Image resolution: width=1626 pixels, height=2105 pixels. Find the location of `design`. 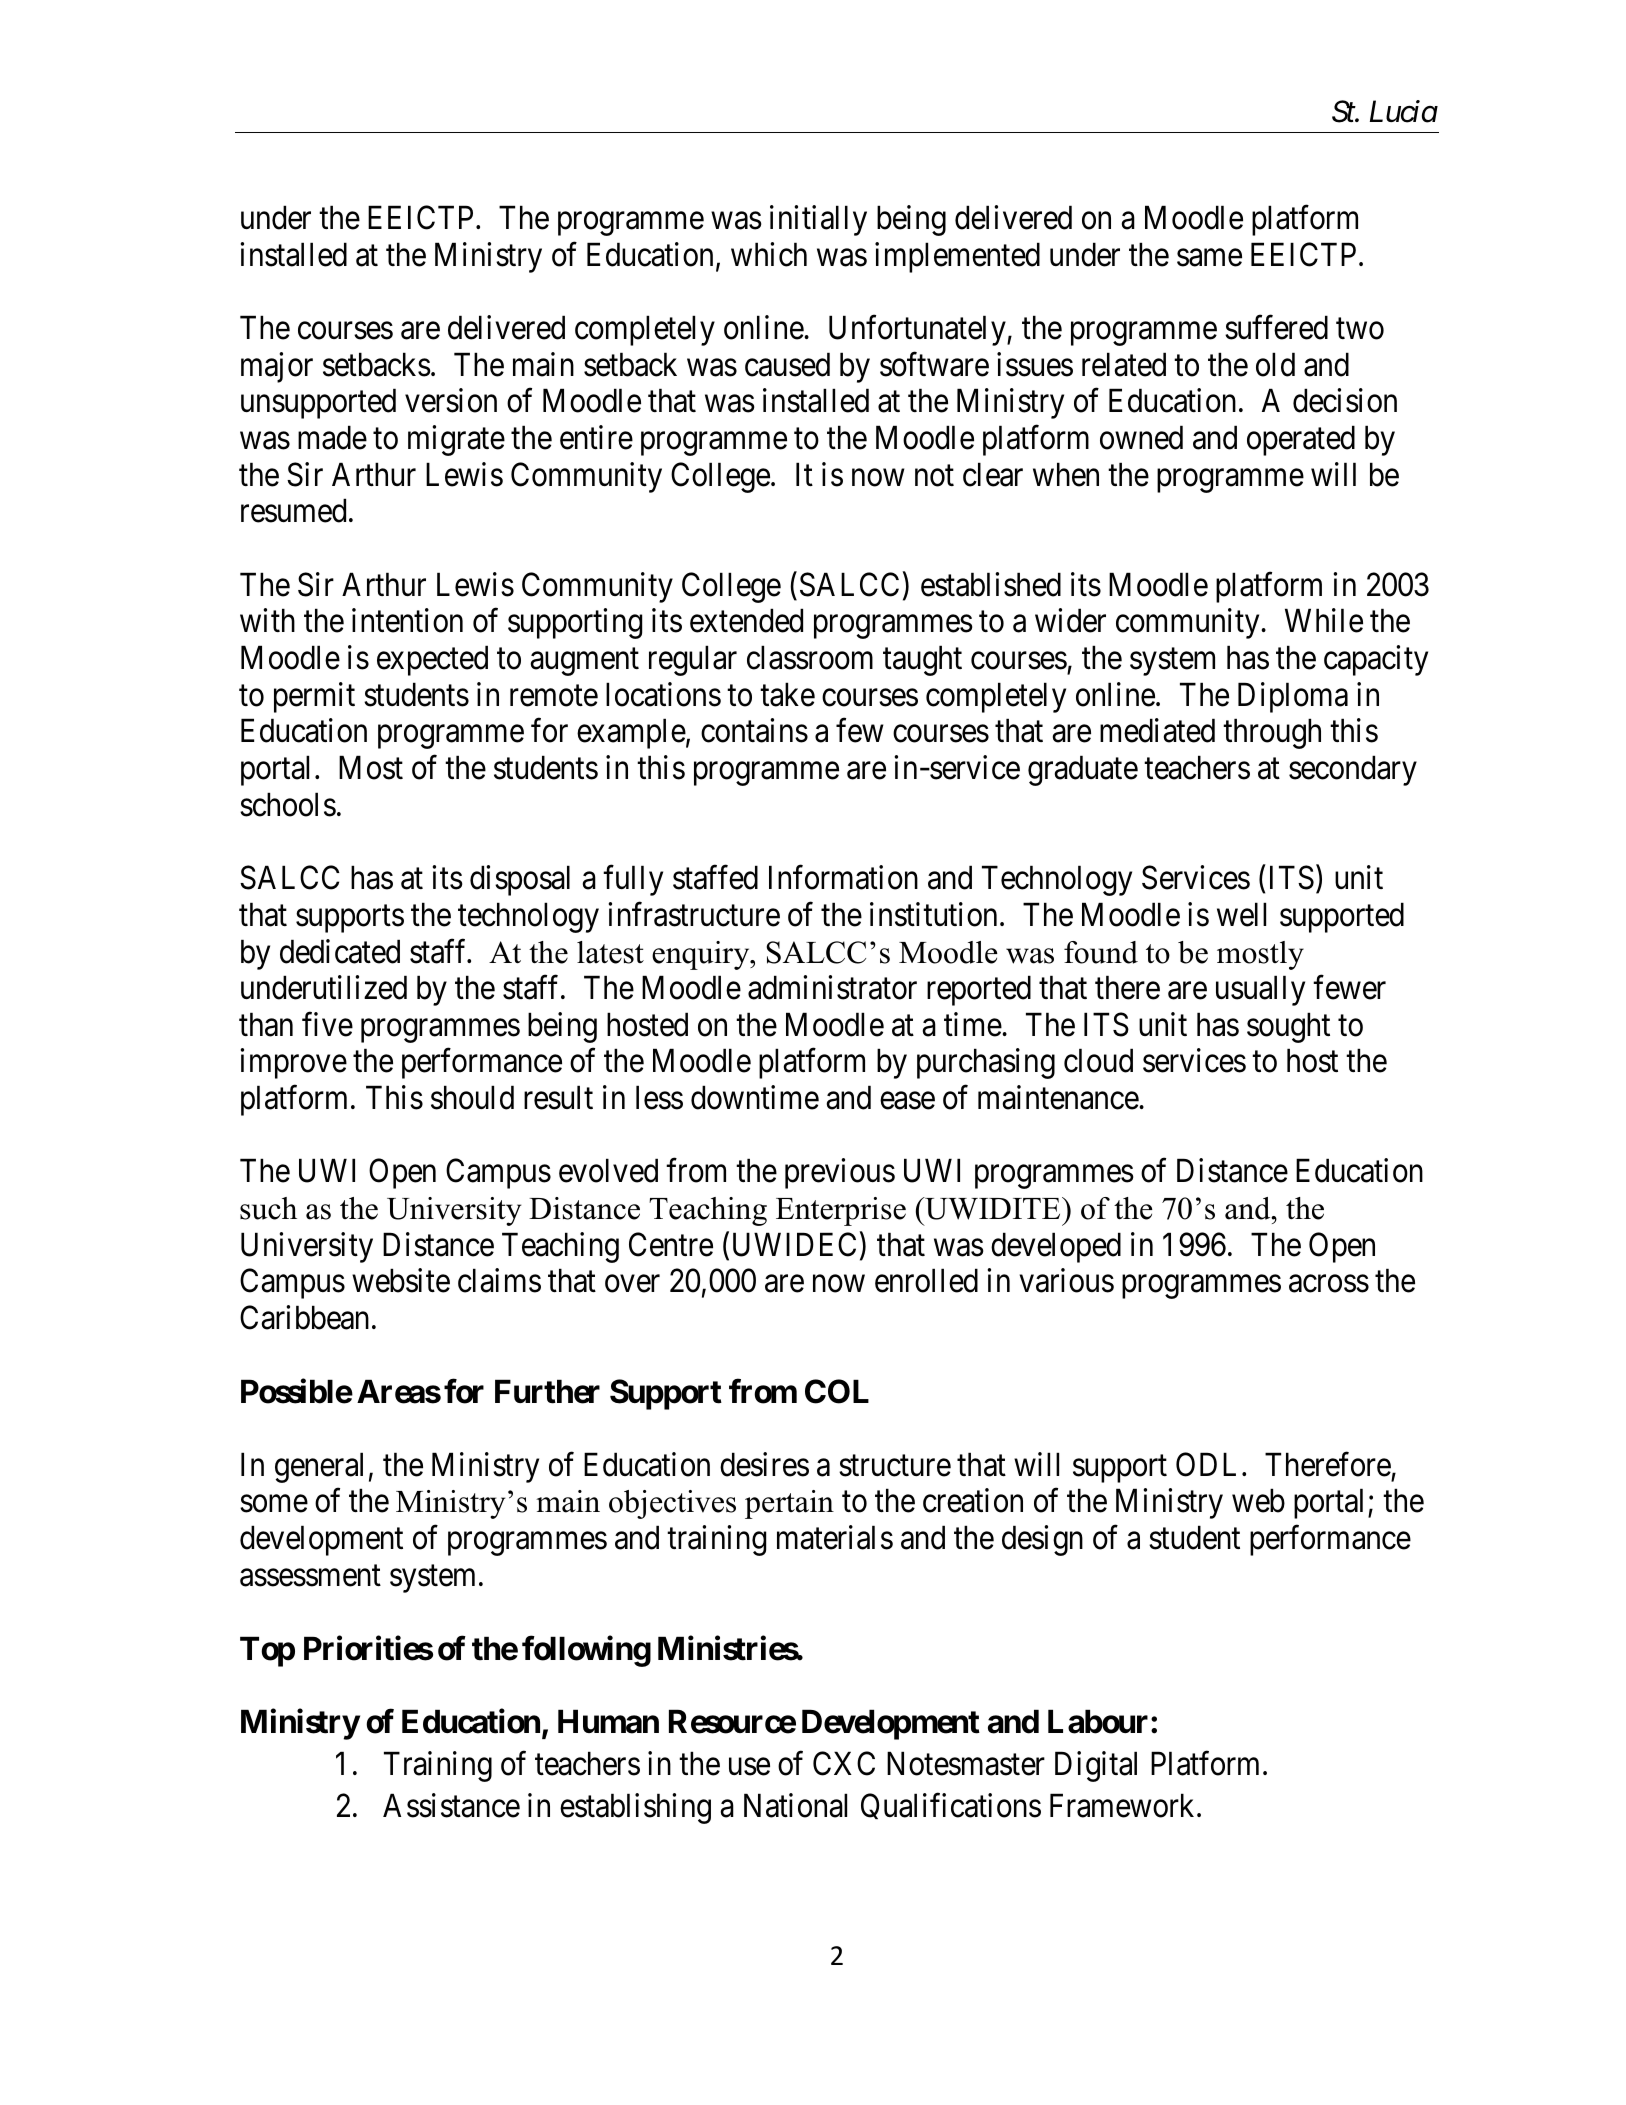

design is located at coordinates (1042, 1540).
